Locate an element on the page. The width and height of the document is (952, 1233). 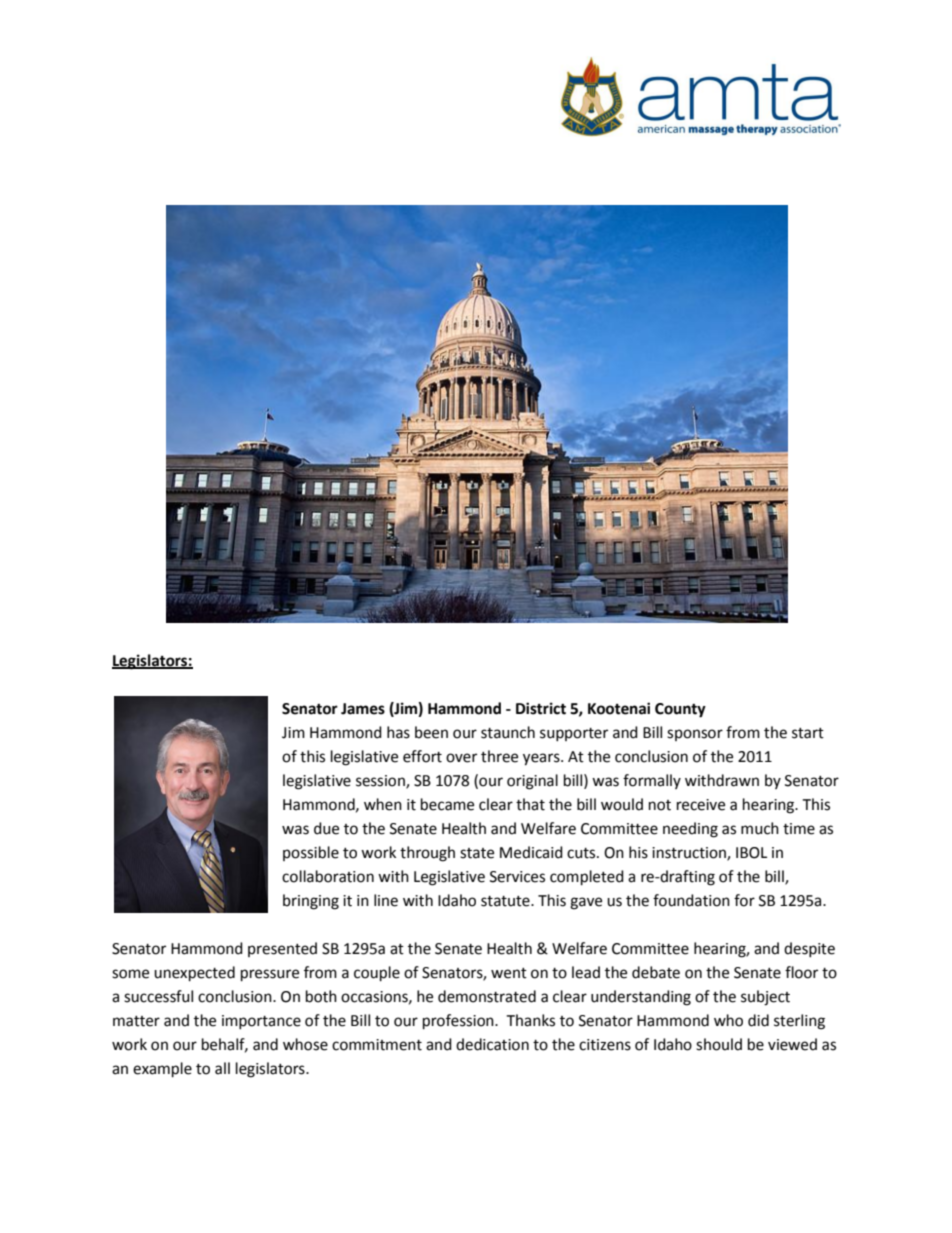
example is located at coordinates (162, 1070).
